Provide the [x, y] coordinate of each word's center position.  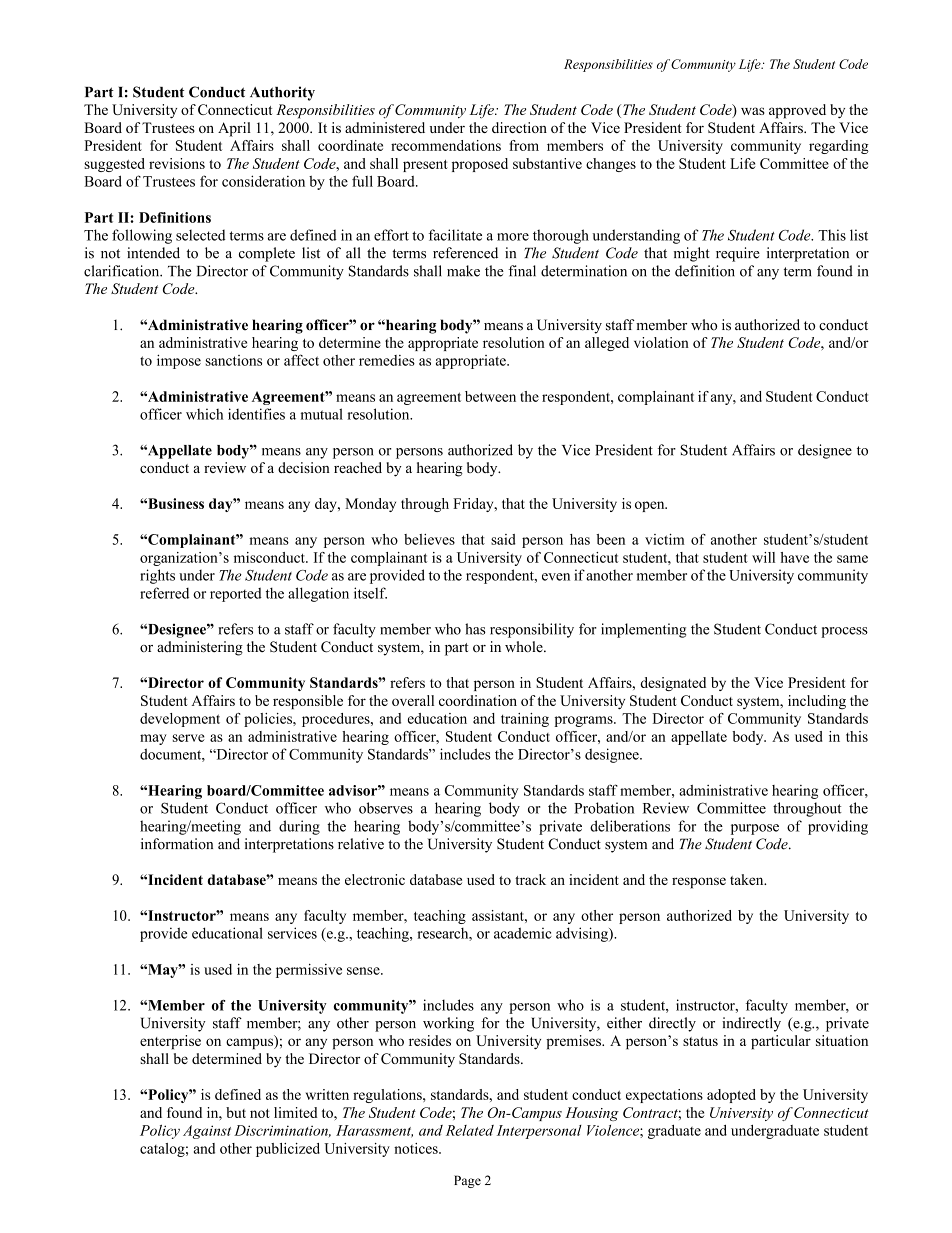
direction [519, 127]
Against [207, 1132]
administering [200, 648]
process [844, 632]
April [234, 129]
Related [470, 1130]
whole [525, 646]
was [753, 111]
